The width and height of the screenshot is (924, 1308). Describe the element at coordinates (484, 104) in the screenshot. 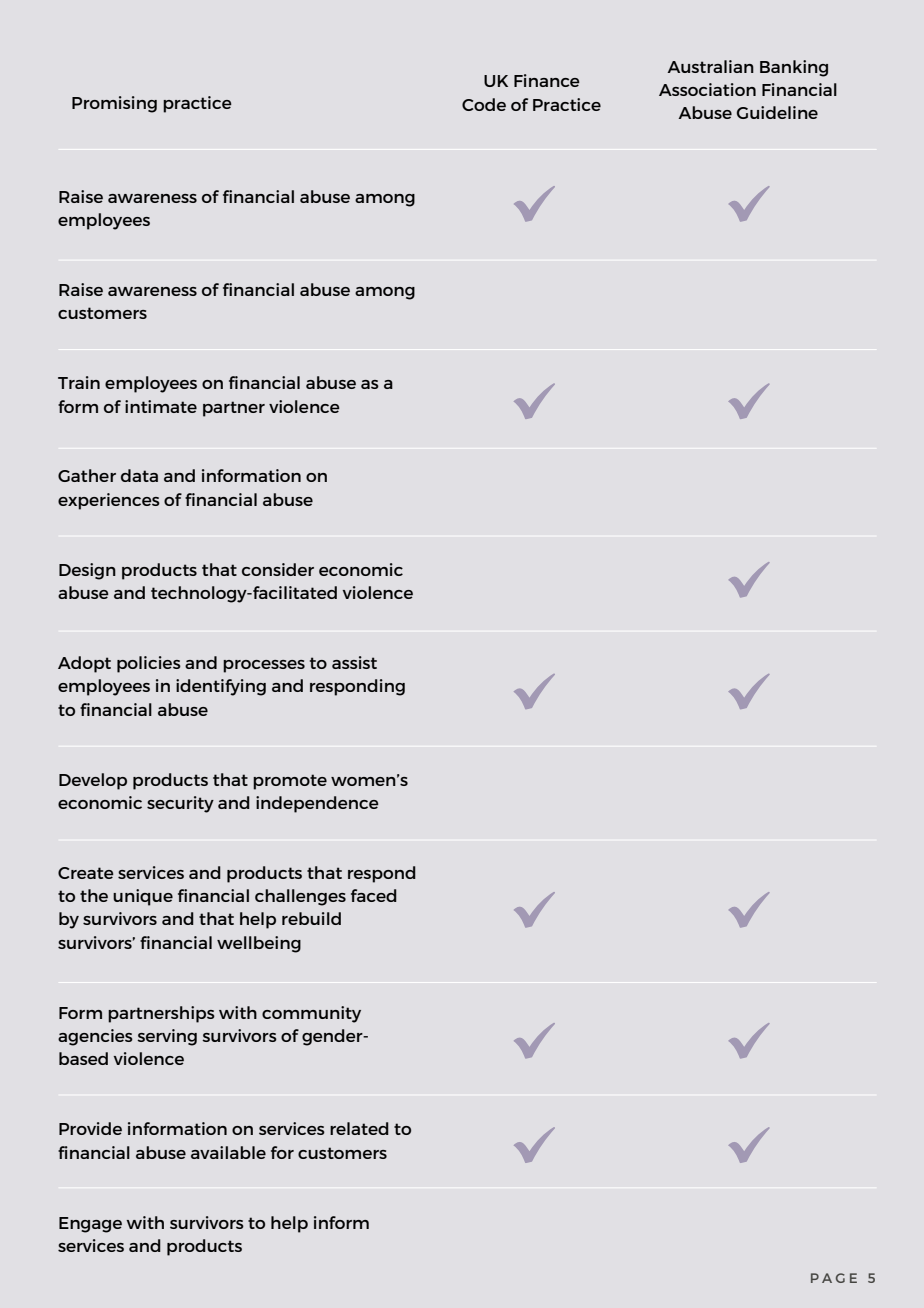

I see `Code` at that location.
